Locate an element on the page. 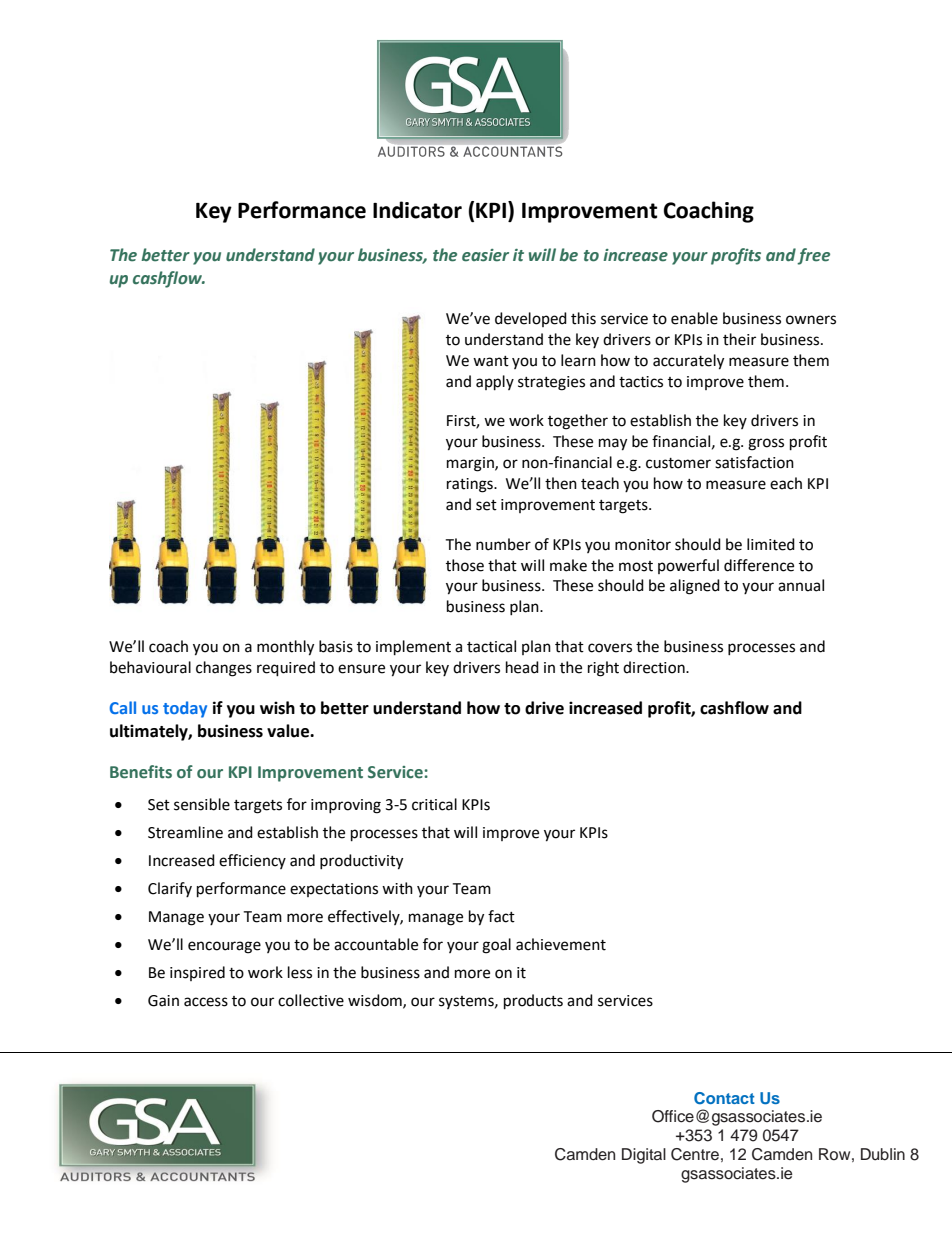 The height and width of the document is (1233, 952). access is located at coordinates (206, 1002).
